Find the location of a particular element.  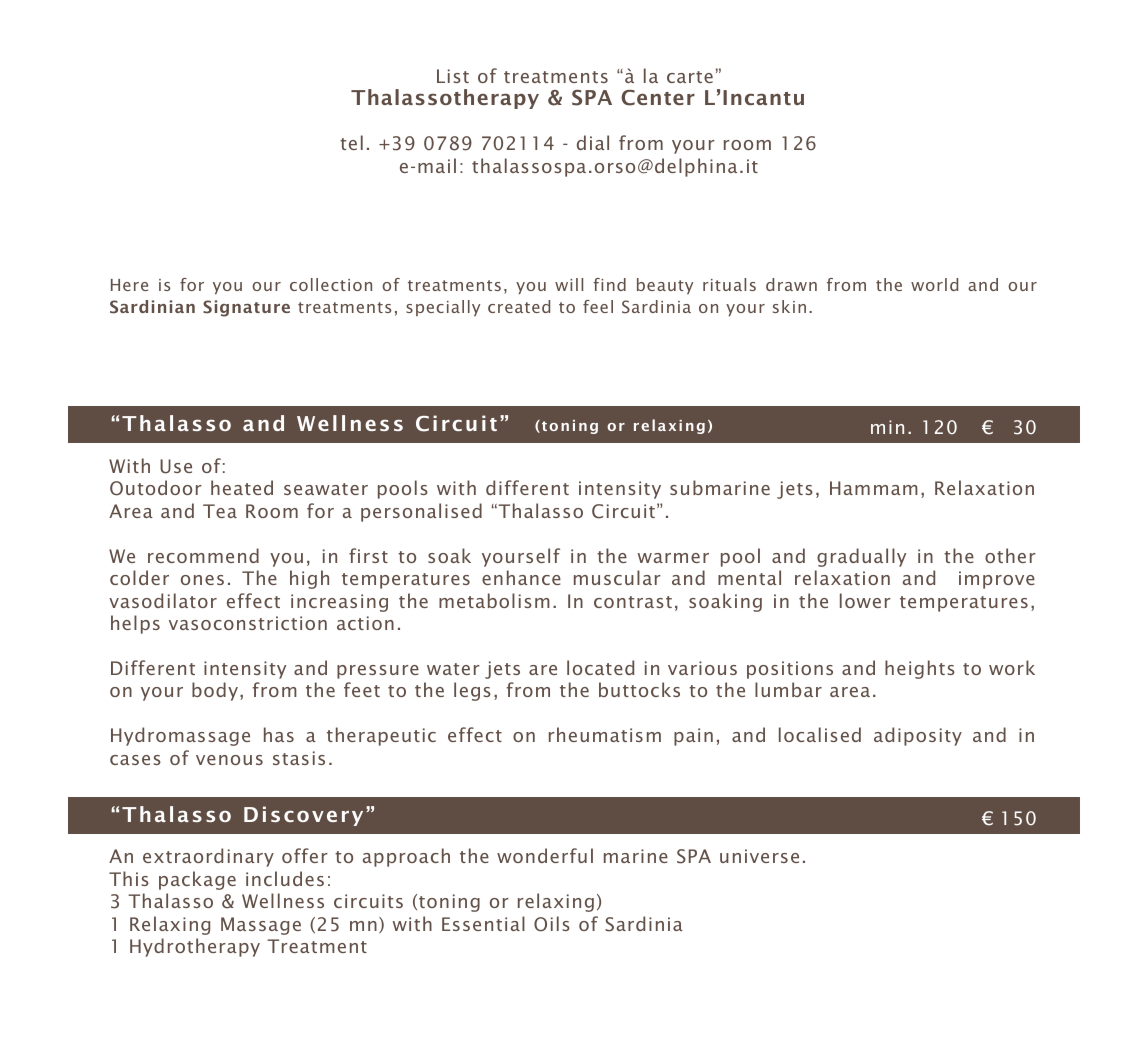

Oils is located at coordinates (552, 924).
